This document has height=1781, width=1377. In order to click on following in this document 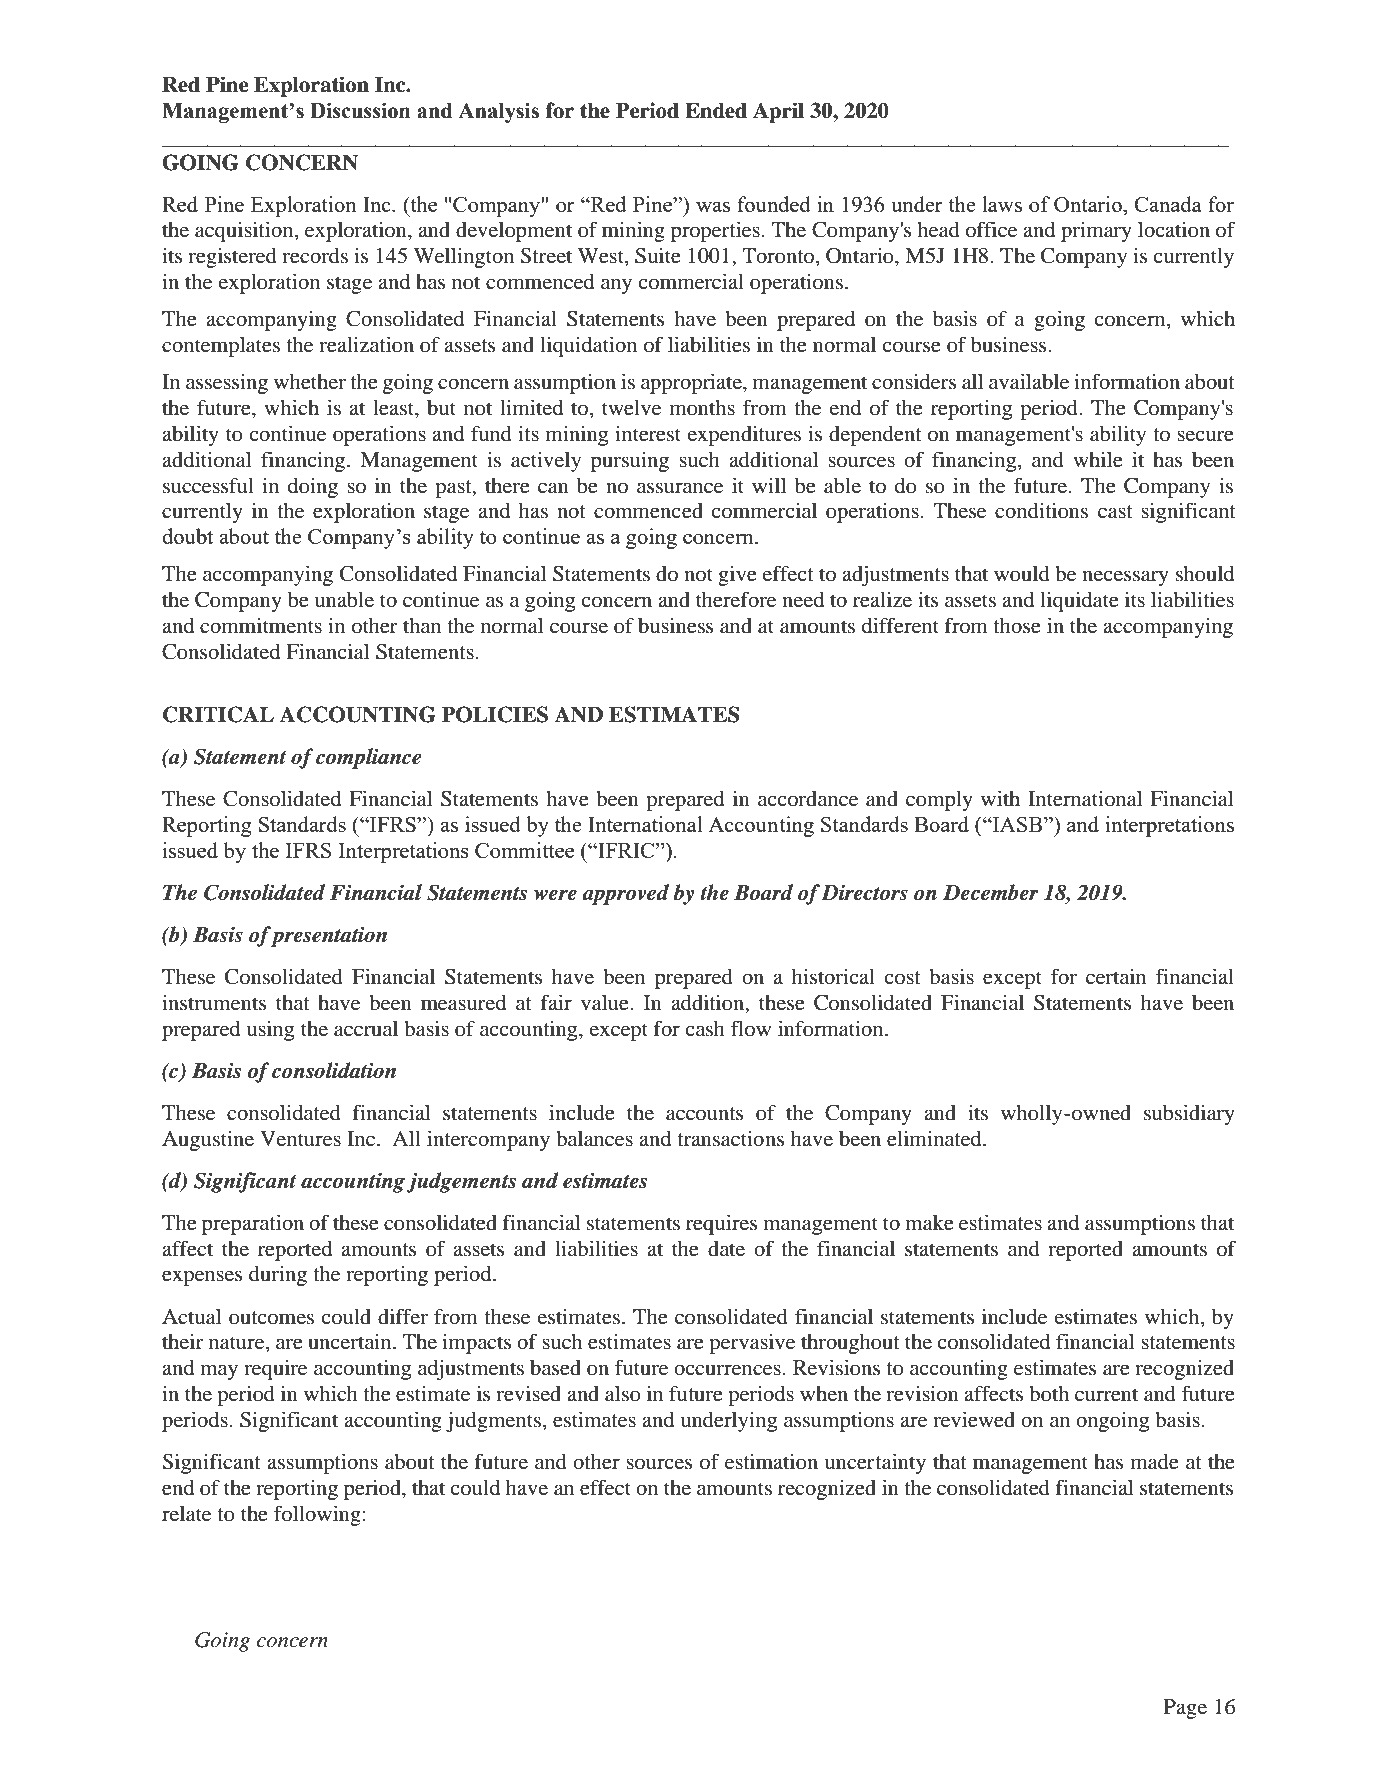, I will do `click(317, 1515)`.
